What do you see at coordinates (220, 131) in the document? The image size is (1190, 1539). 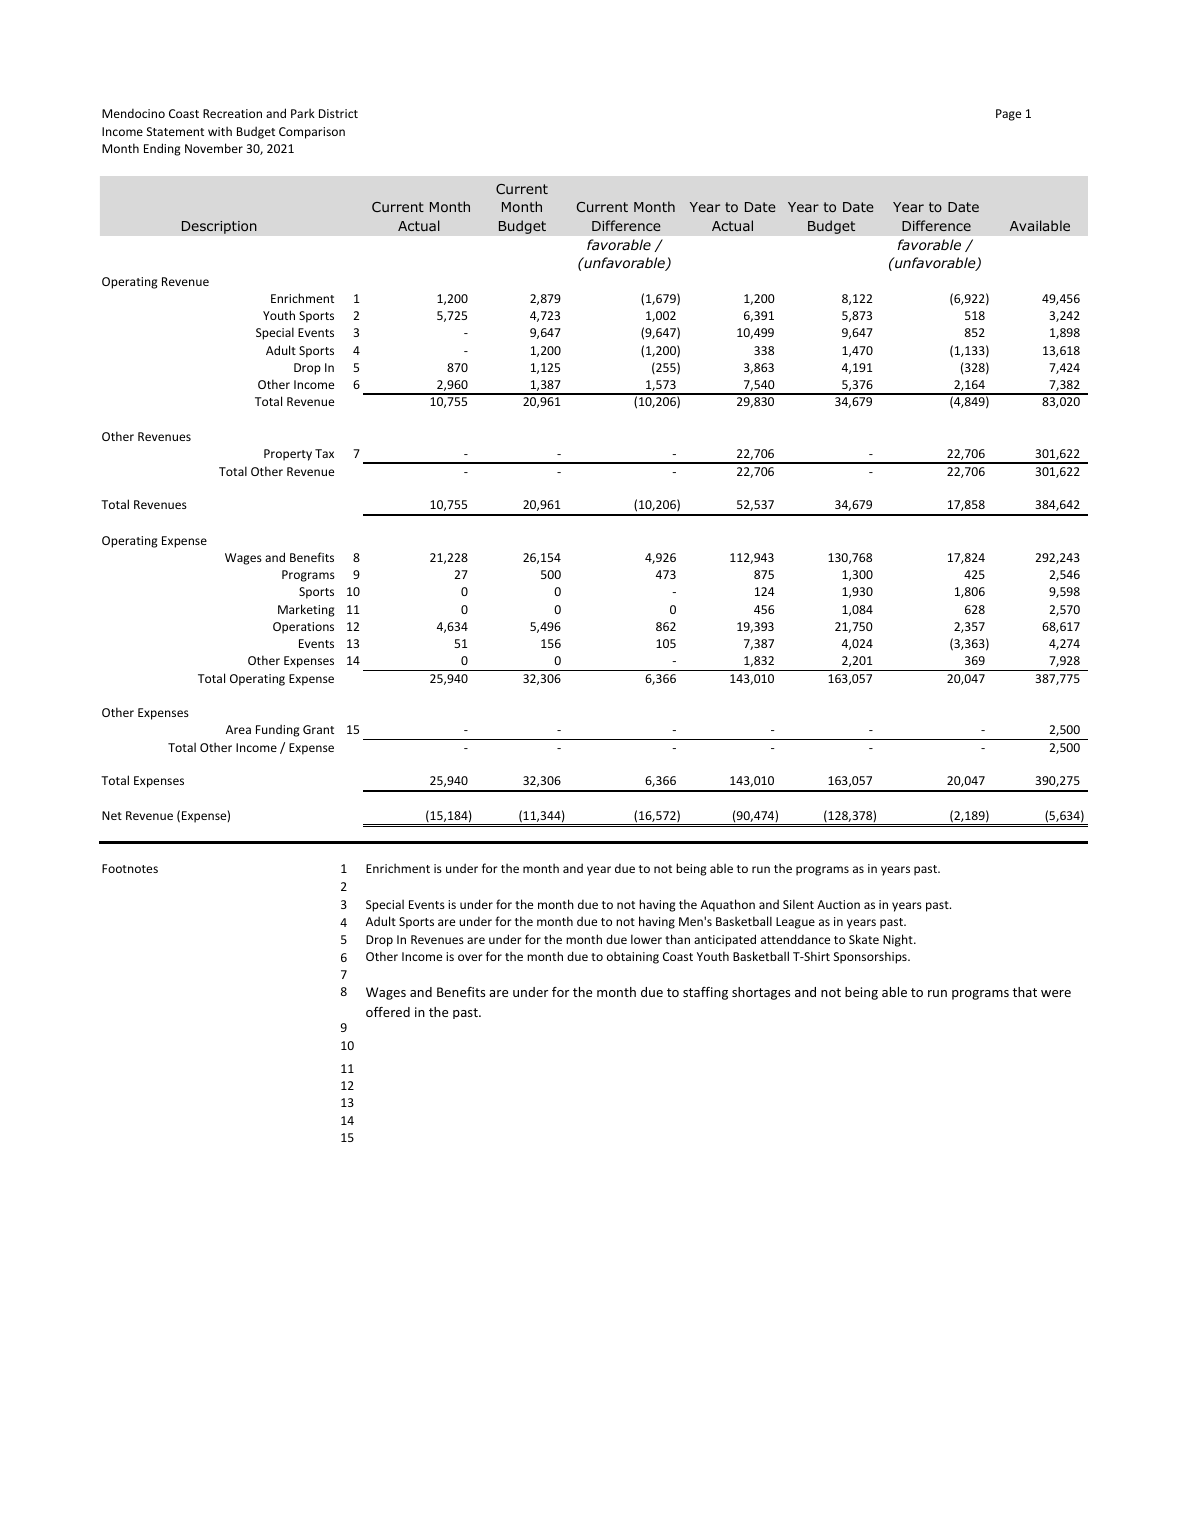 I see `with` at bounding box center [220, 131].
